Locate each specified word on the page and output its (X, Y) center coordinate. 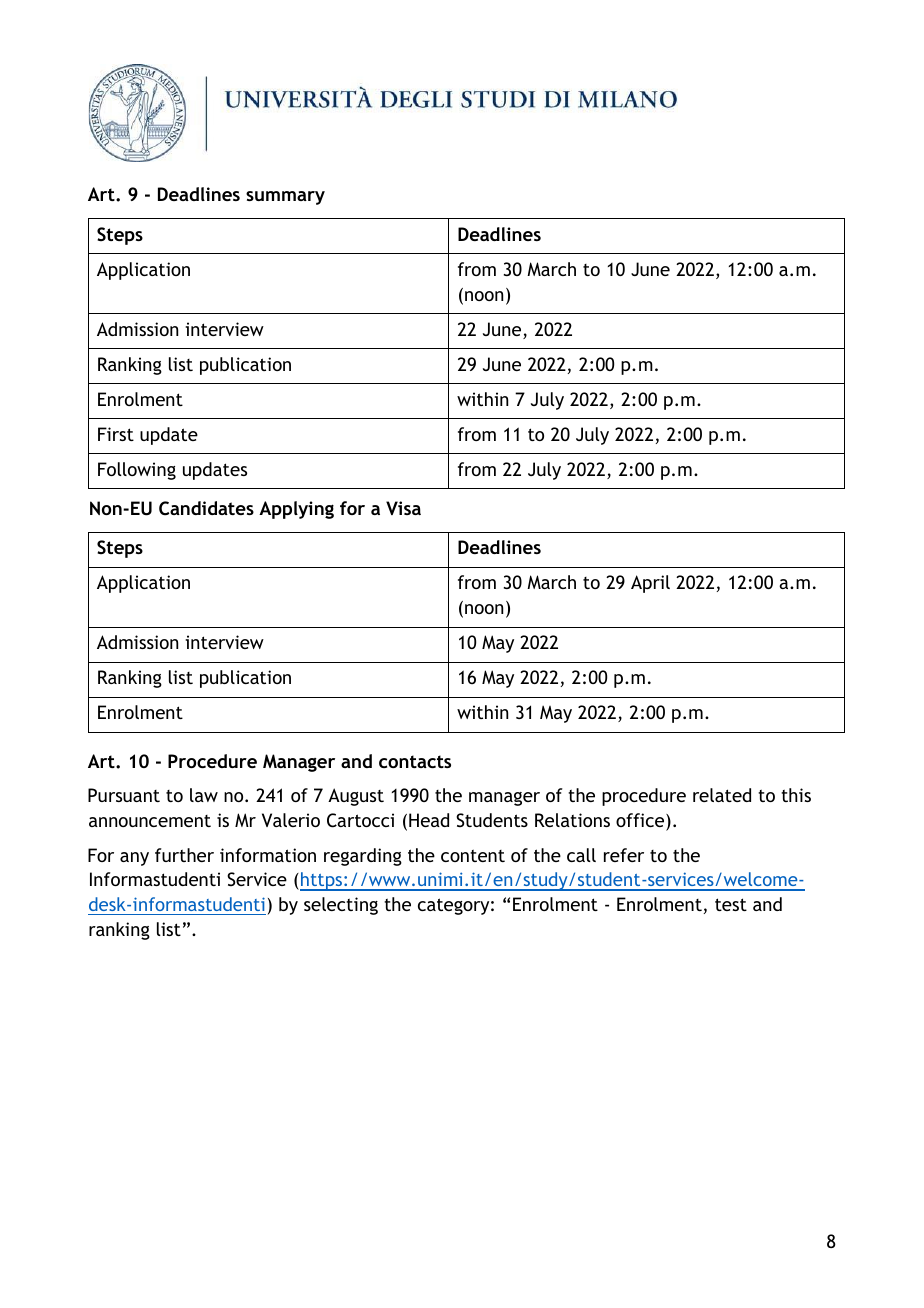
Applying (296, 510)
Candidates (206, 508)
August (356, 797)
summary (285, 198)
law (204, 795)
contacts (415, 761)
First (116, 434)
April (650, 584)
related (722, 795)
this (796, 795)
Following (137, 471)
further (184, 855)
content (473, 855)
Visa (403, 508)
